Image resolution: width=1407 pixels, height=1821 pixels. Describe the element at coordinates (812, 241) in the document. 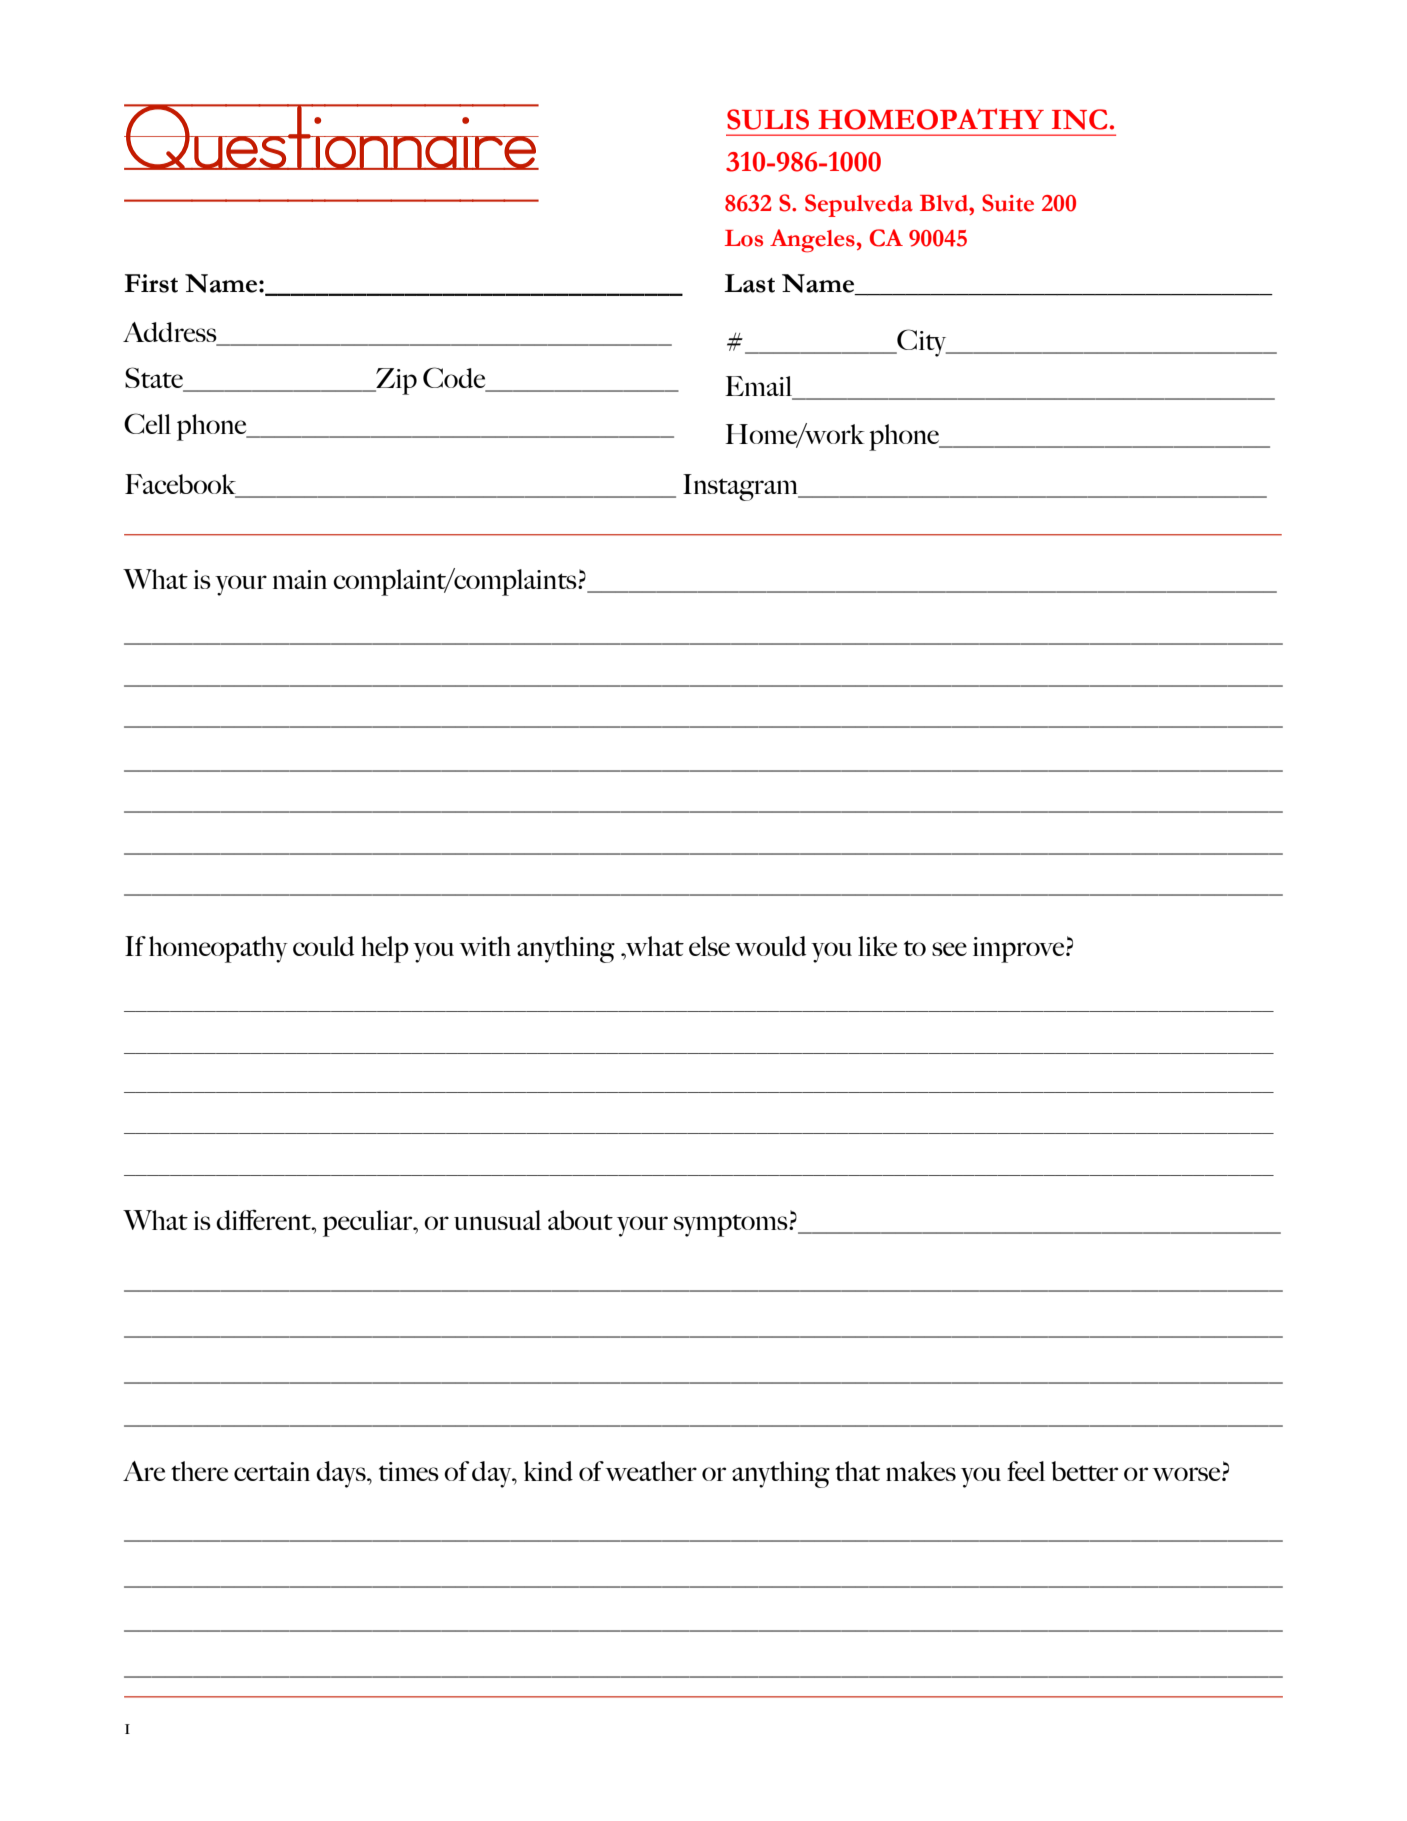

I see `Angeles` at that location.
